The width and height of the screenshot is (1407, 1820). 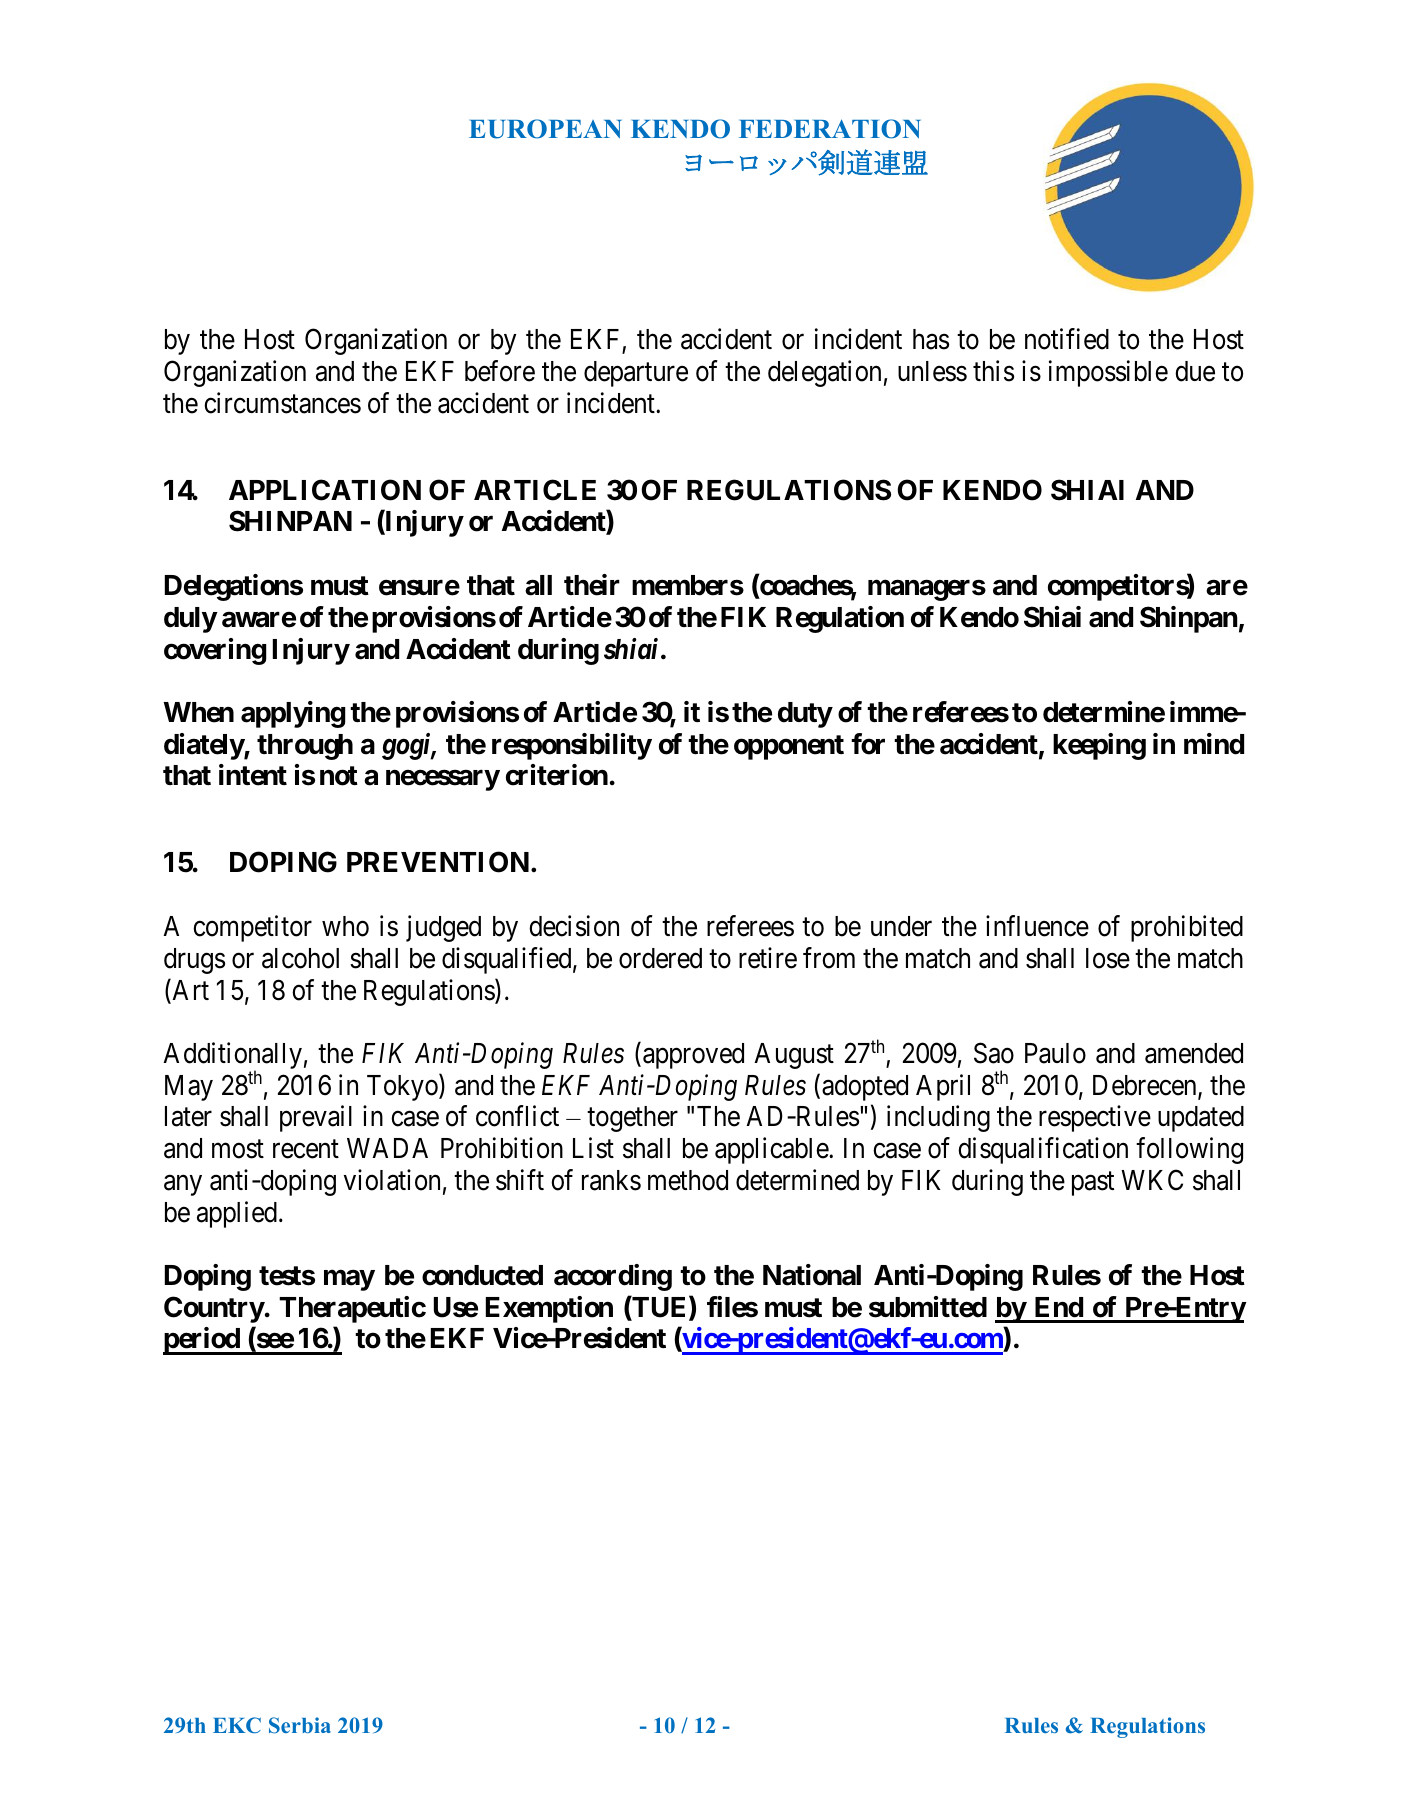 What do you see at coordinates (545, 129) in the screenshot?
I see `EUROPEAN` at bounding box center [545, 129].
